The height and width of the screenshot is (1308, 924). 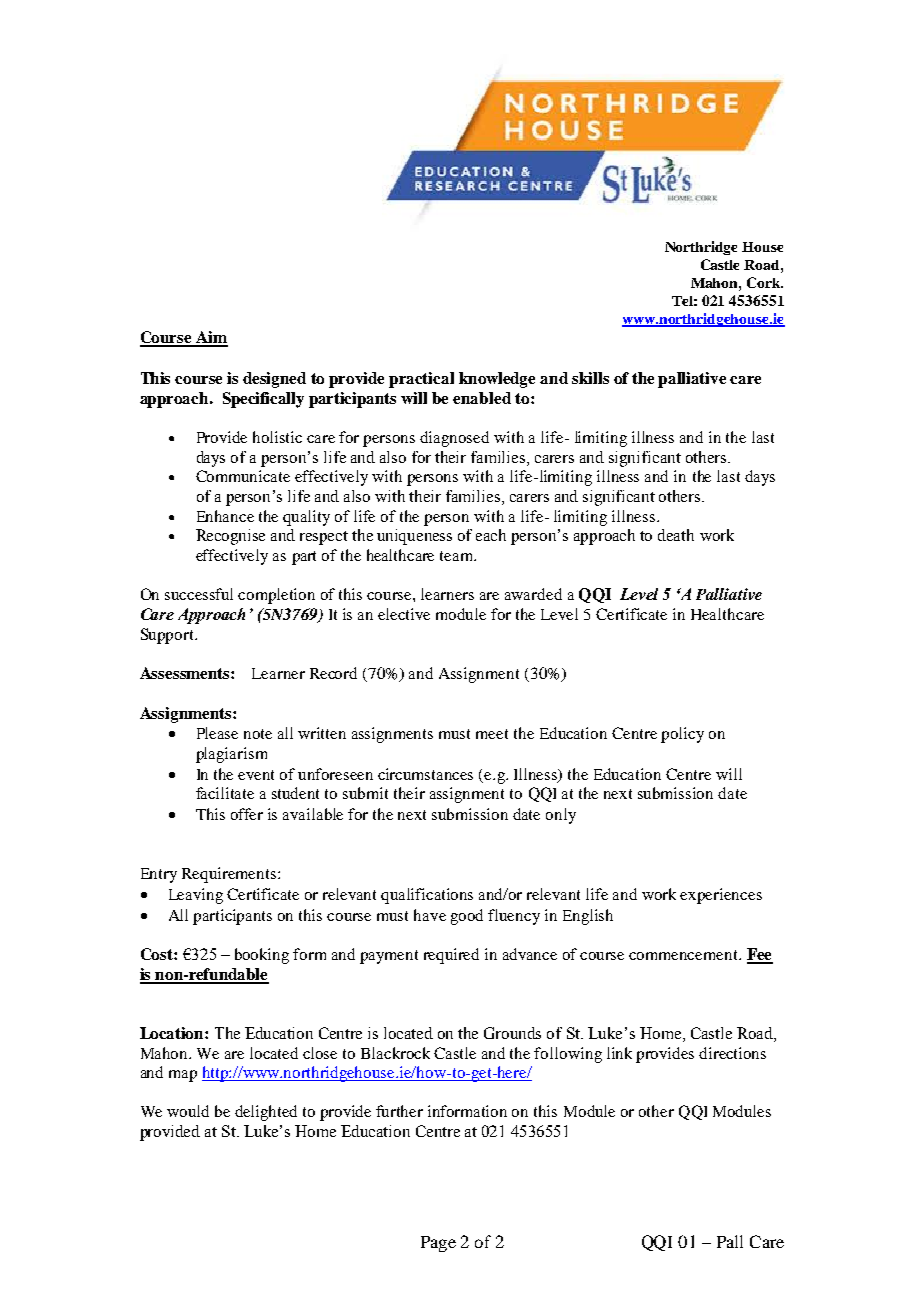 I want to click on designed, so click(x=274, y=380).
